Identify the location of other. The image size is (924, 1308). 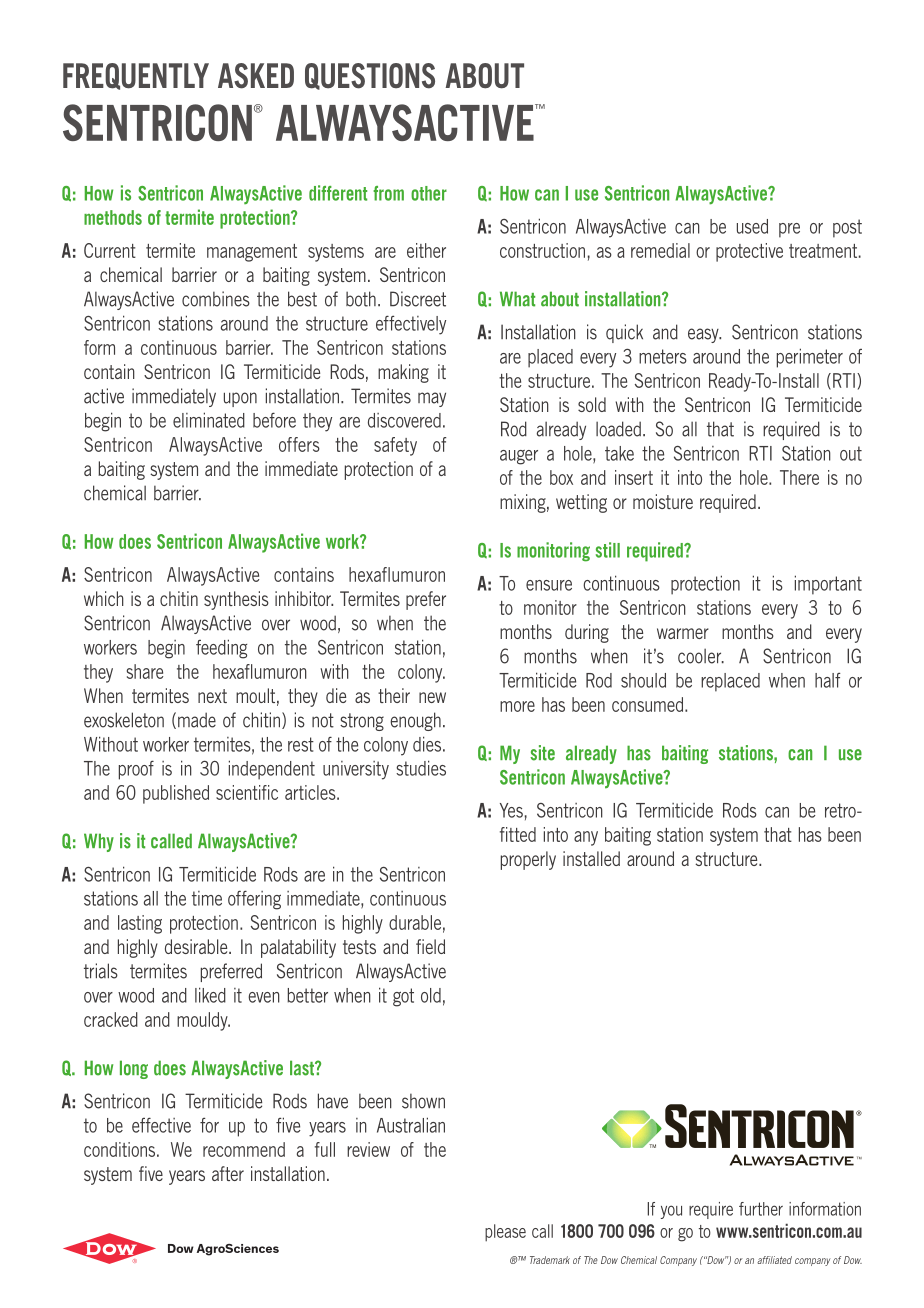
(429, 193).
